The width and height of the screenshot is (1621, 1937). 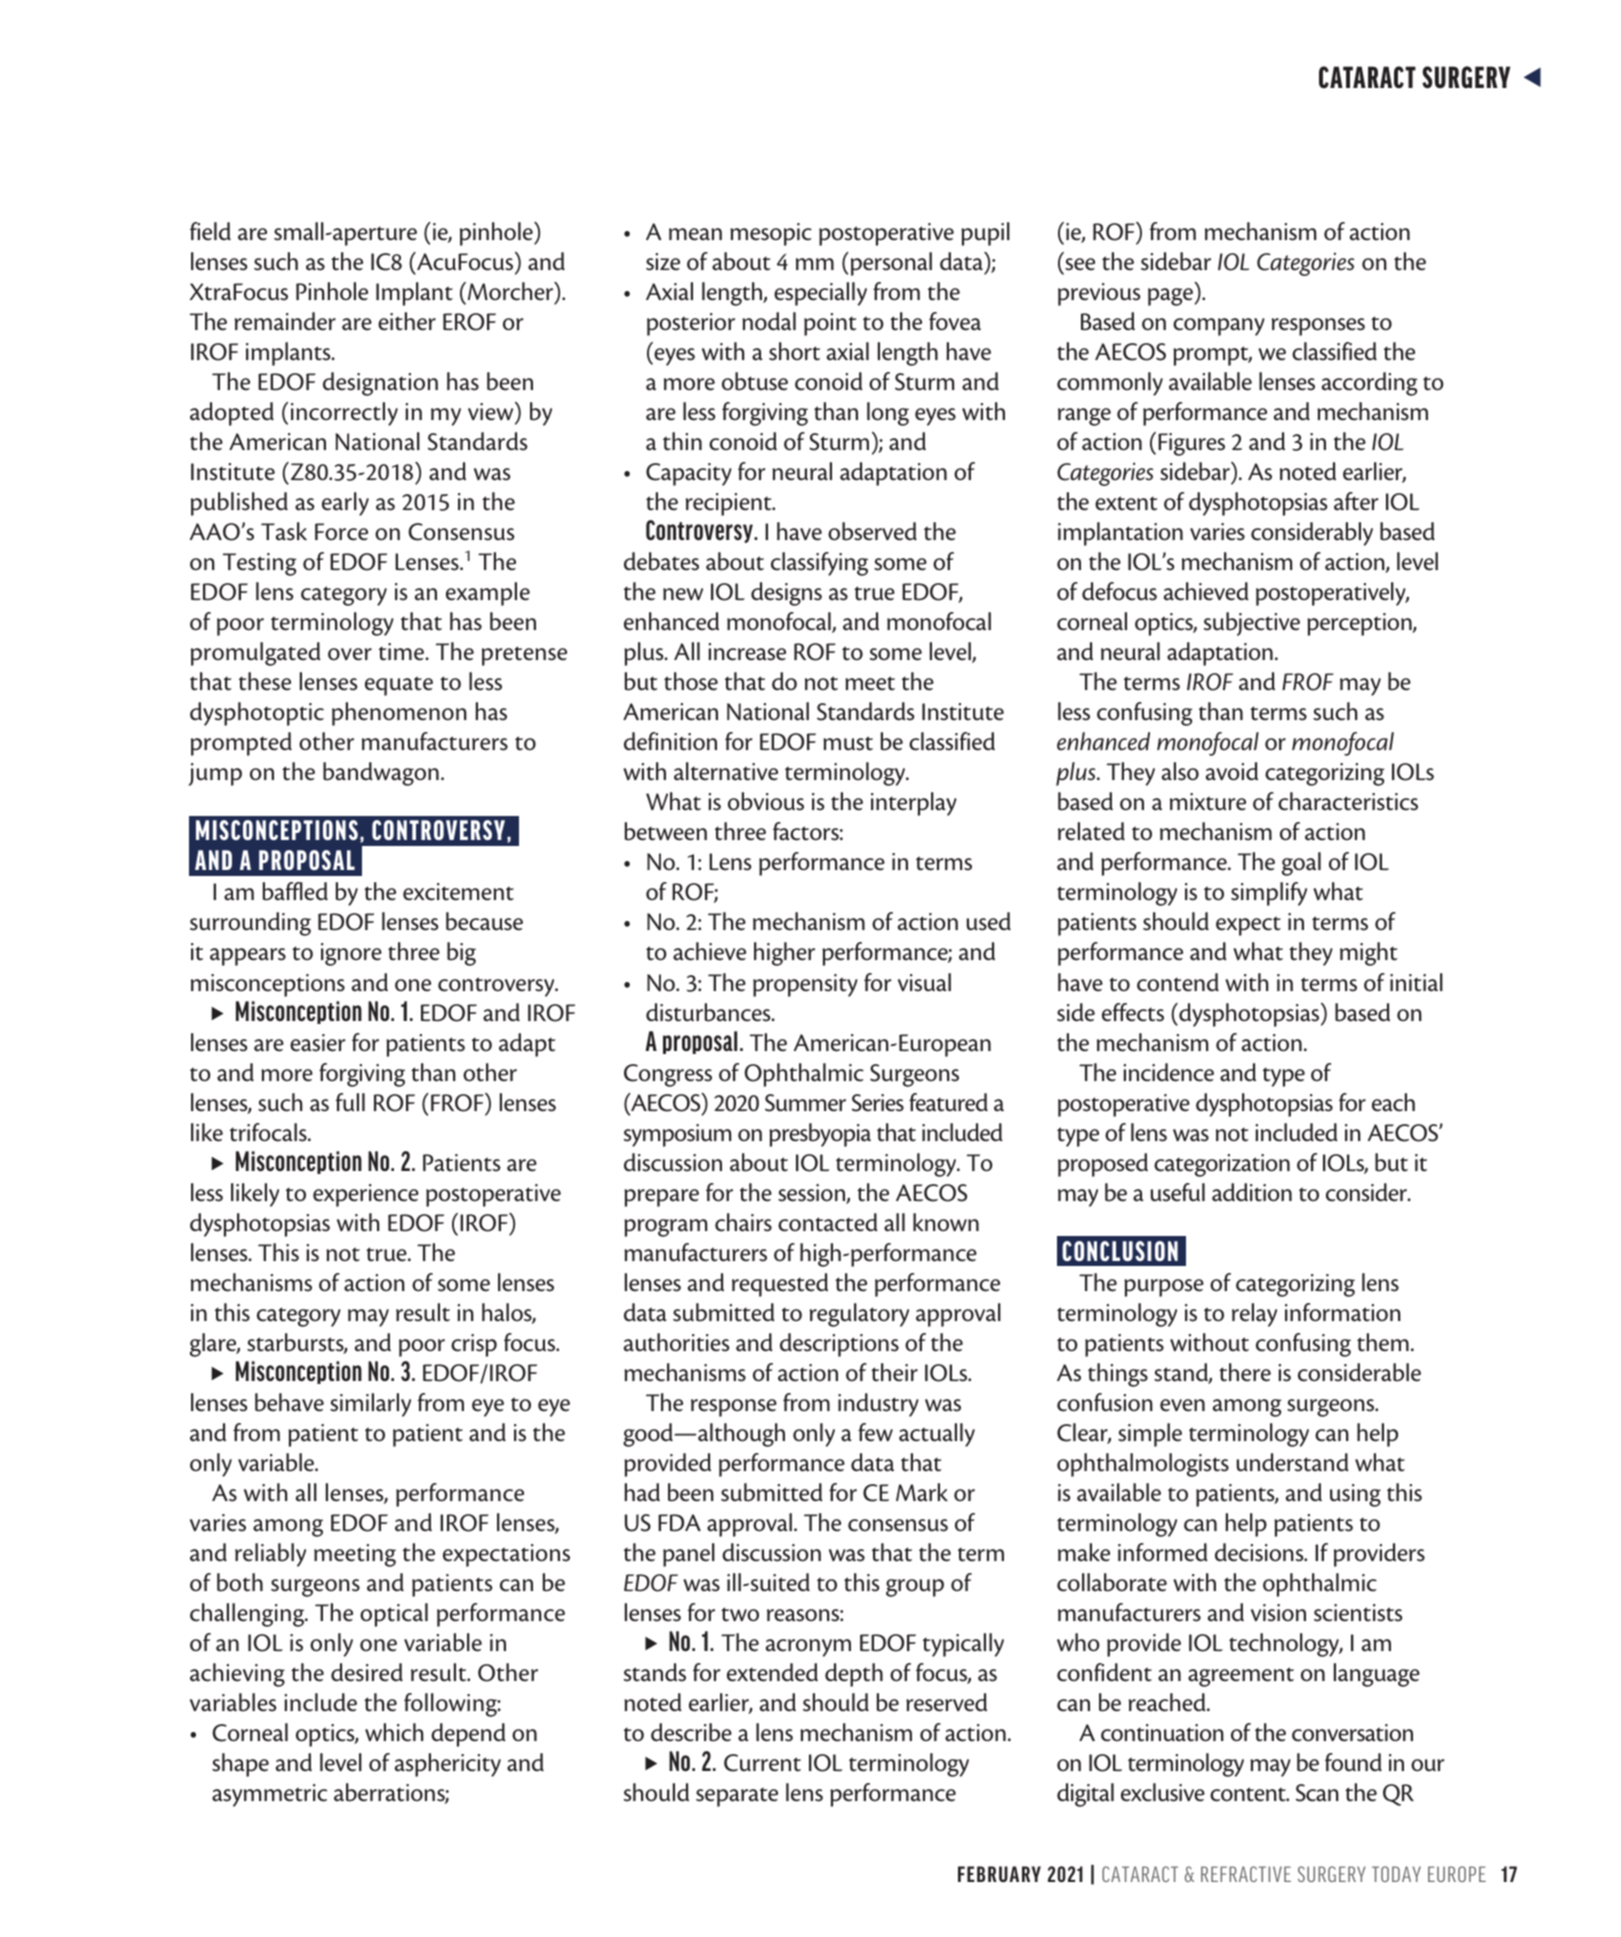 What do you see at coordinates (318, 1043) in the screenshot?
I see `easier` at bounding box center [318, 1043].
